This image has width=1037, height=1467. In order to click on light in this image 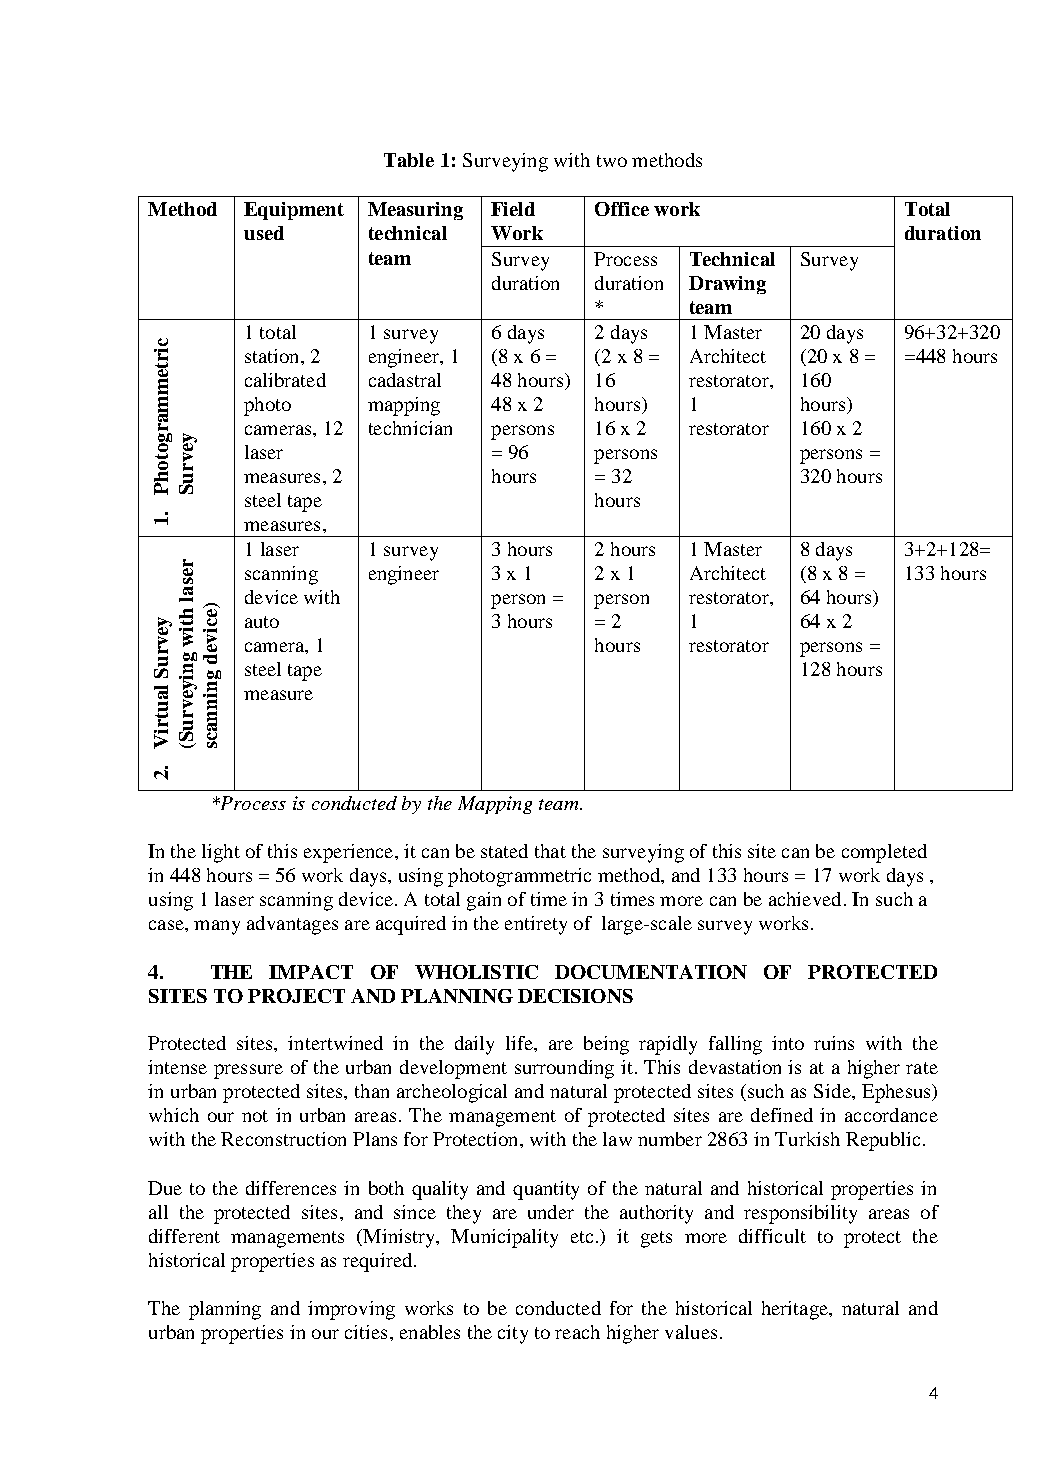, I will do `click(221, 853)`.
